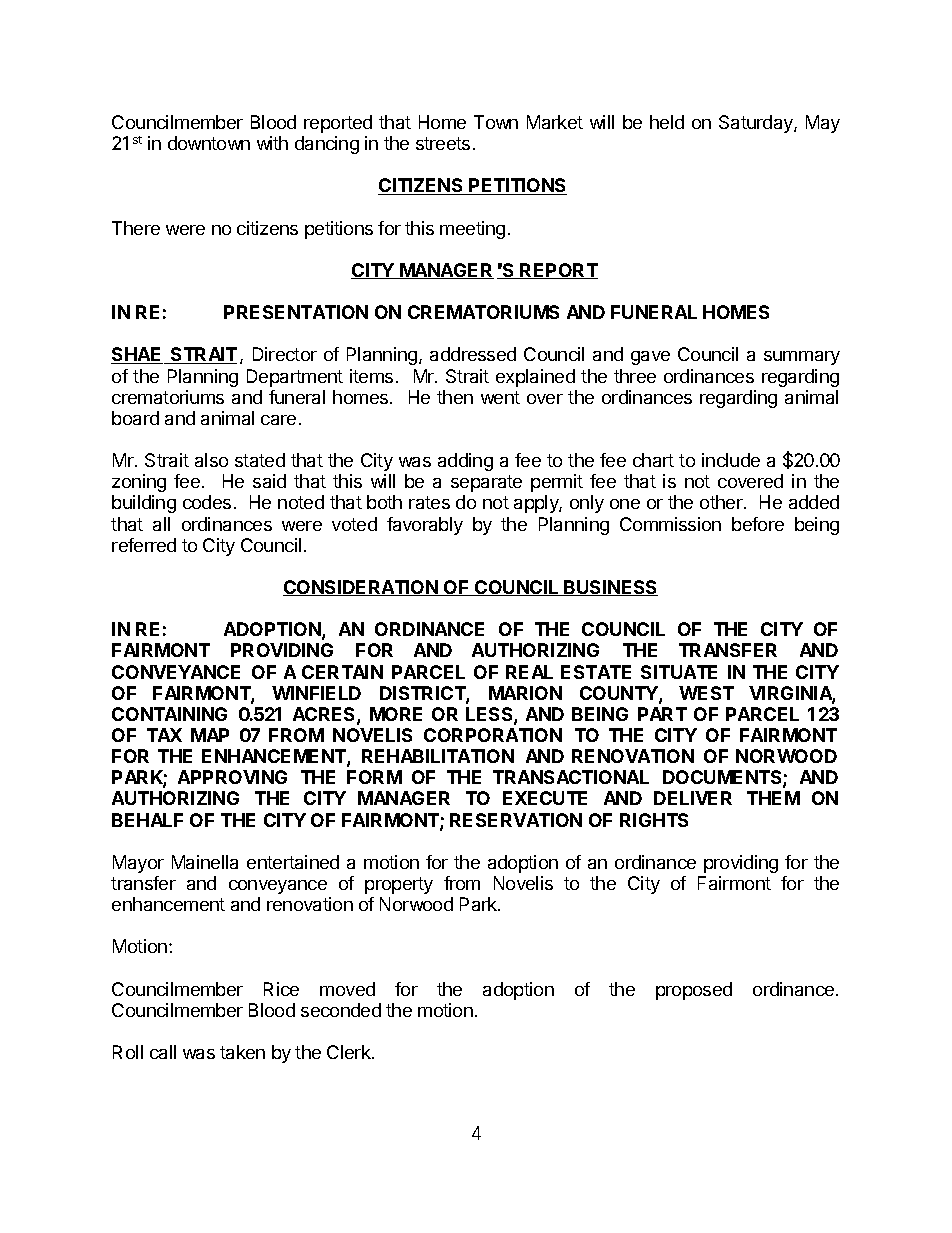  What do you see at coordinates (694, 991) in the screenshot?
I see `proposed` at bounding box center [694, 991].
